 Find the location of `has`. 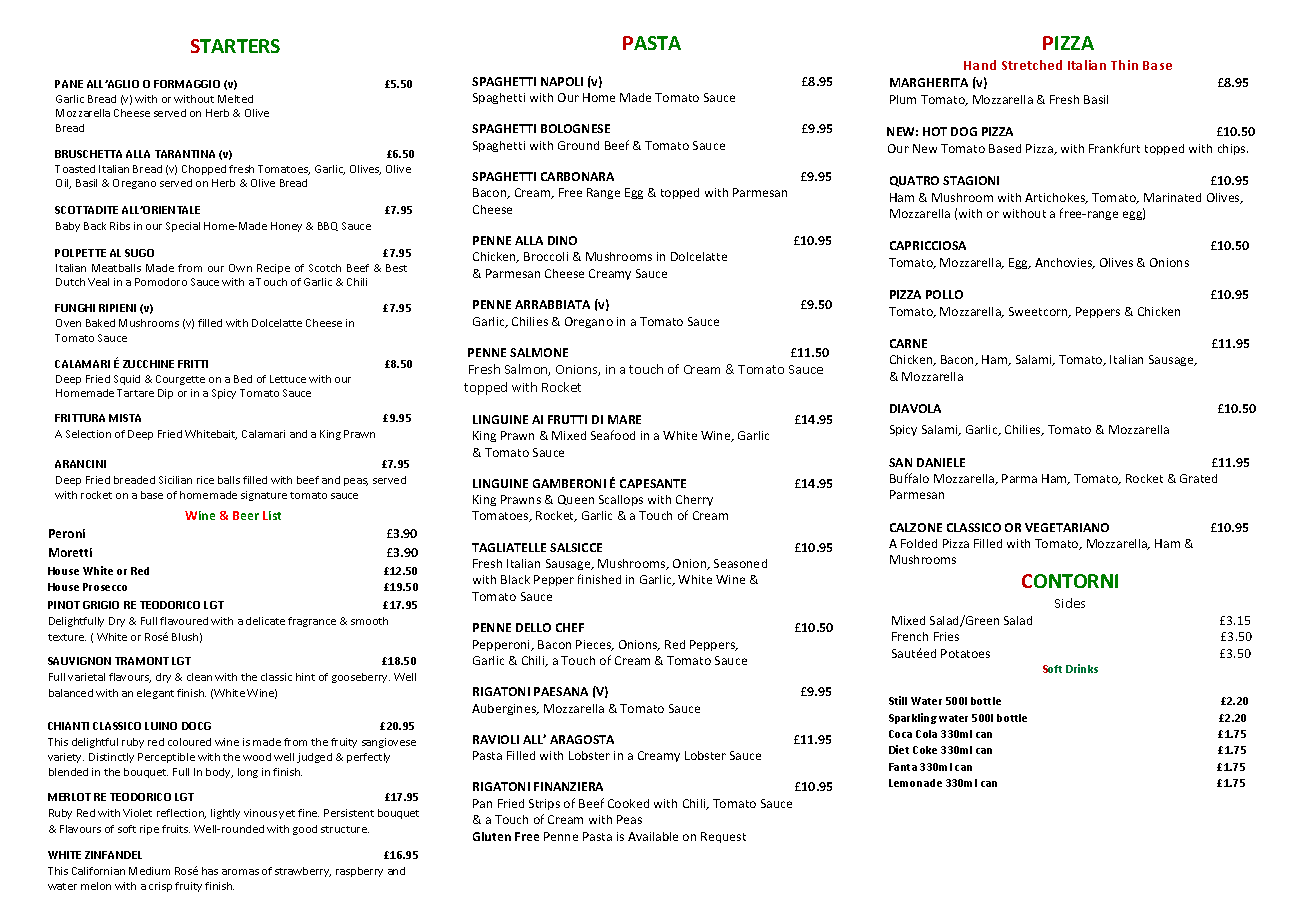

has is located at coordinates (210, 871).
